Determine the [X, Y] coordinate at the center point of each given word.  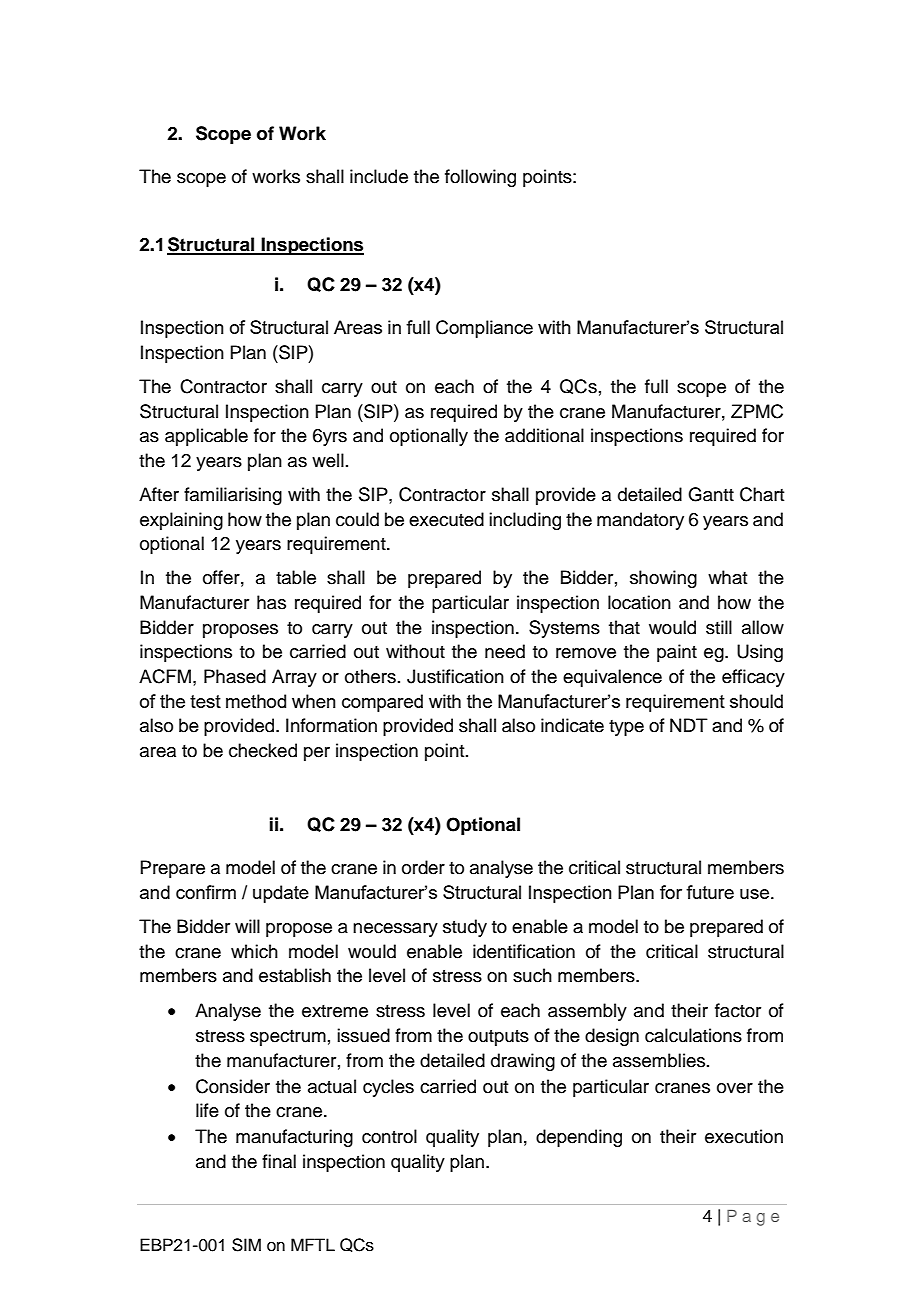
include [379, 176]
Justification [455, 676]
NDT [689, 725]
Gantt [711, 494]
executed [446, 519]
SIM [246, 1245]
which [254, 951]
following [480, 178]
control [389, 1136]
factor [738, 1010]
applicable [206, 437]
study [465, 928]
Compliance [484, 329]
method [256, 701]
